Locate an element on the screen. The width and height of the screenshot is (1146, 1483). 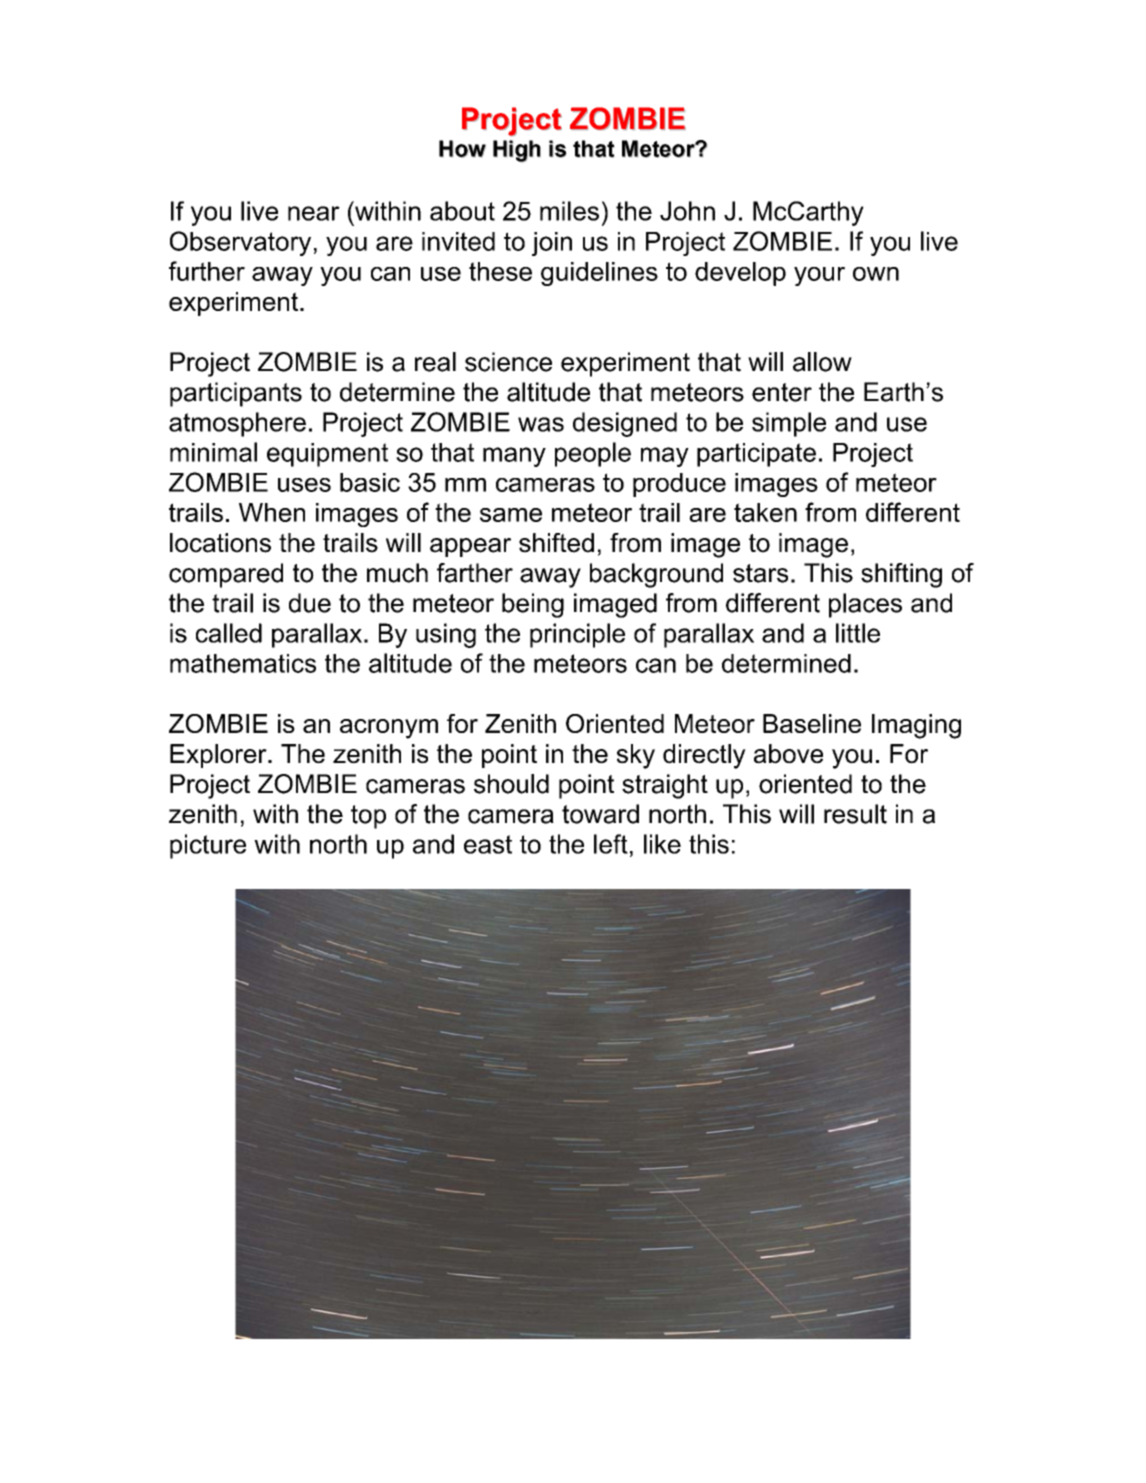
due is located at coordinates (310, 603).
